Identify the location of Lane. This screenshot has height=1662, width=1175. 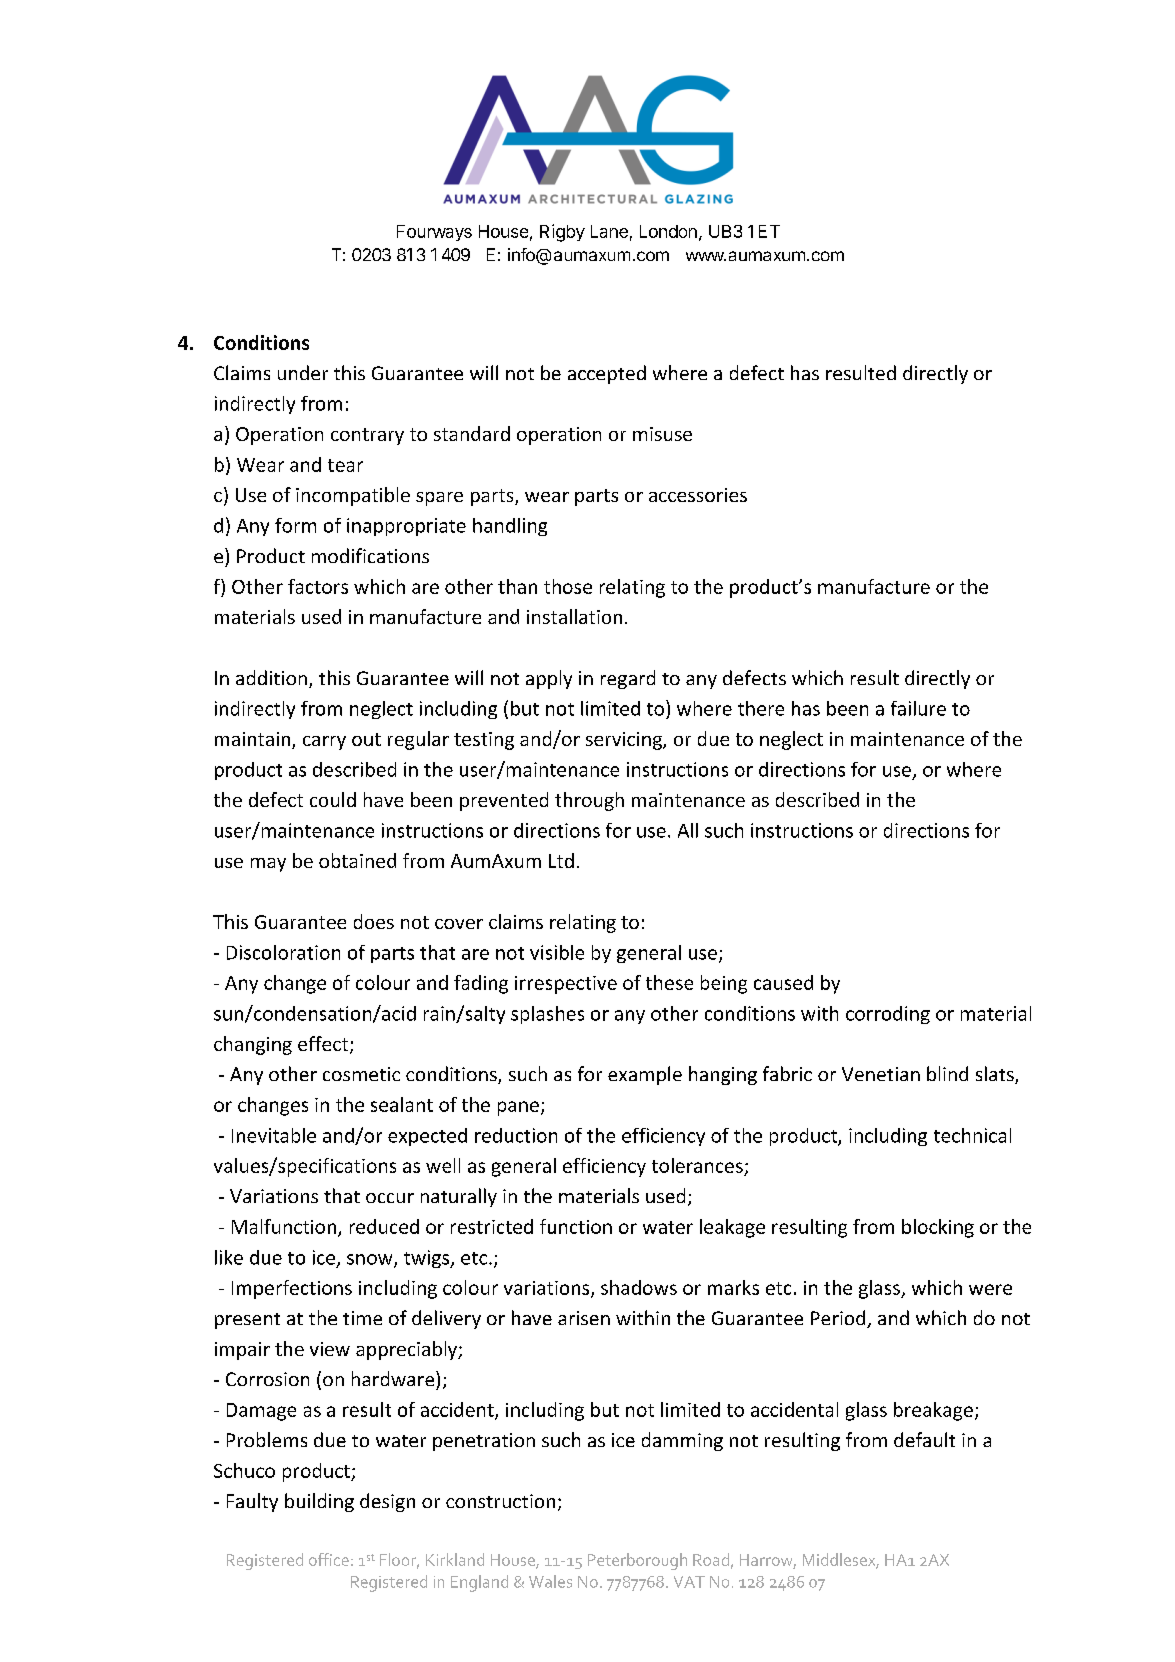
(609, 231).
